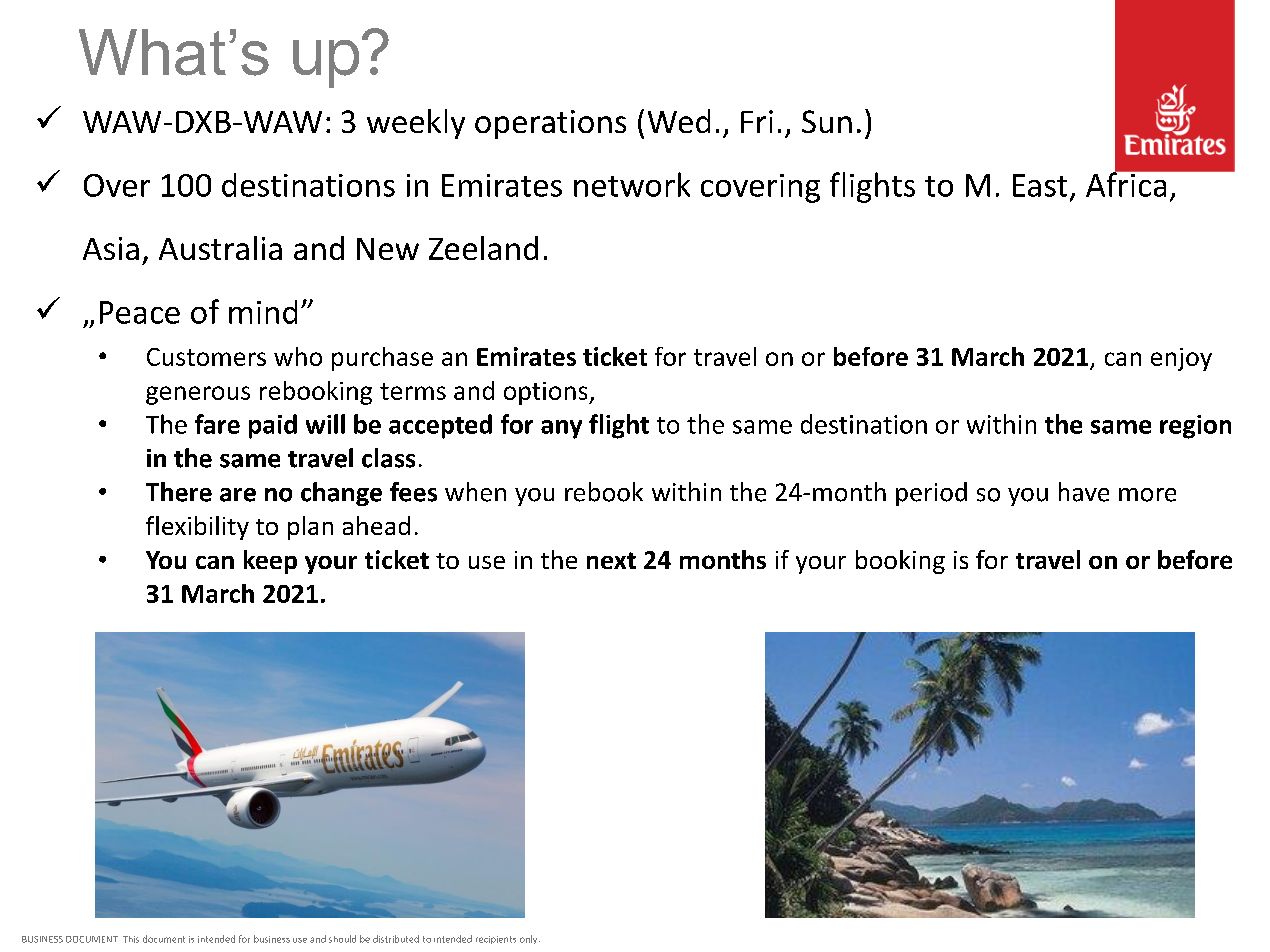 The width and height of the screenshot is (1270, 952). Describe the element at coordinates (416, 124) in the screenshot. I see `weekly` at that location.
